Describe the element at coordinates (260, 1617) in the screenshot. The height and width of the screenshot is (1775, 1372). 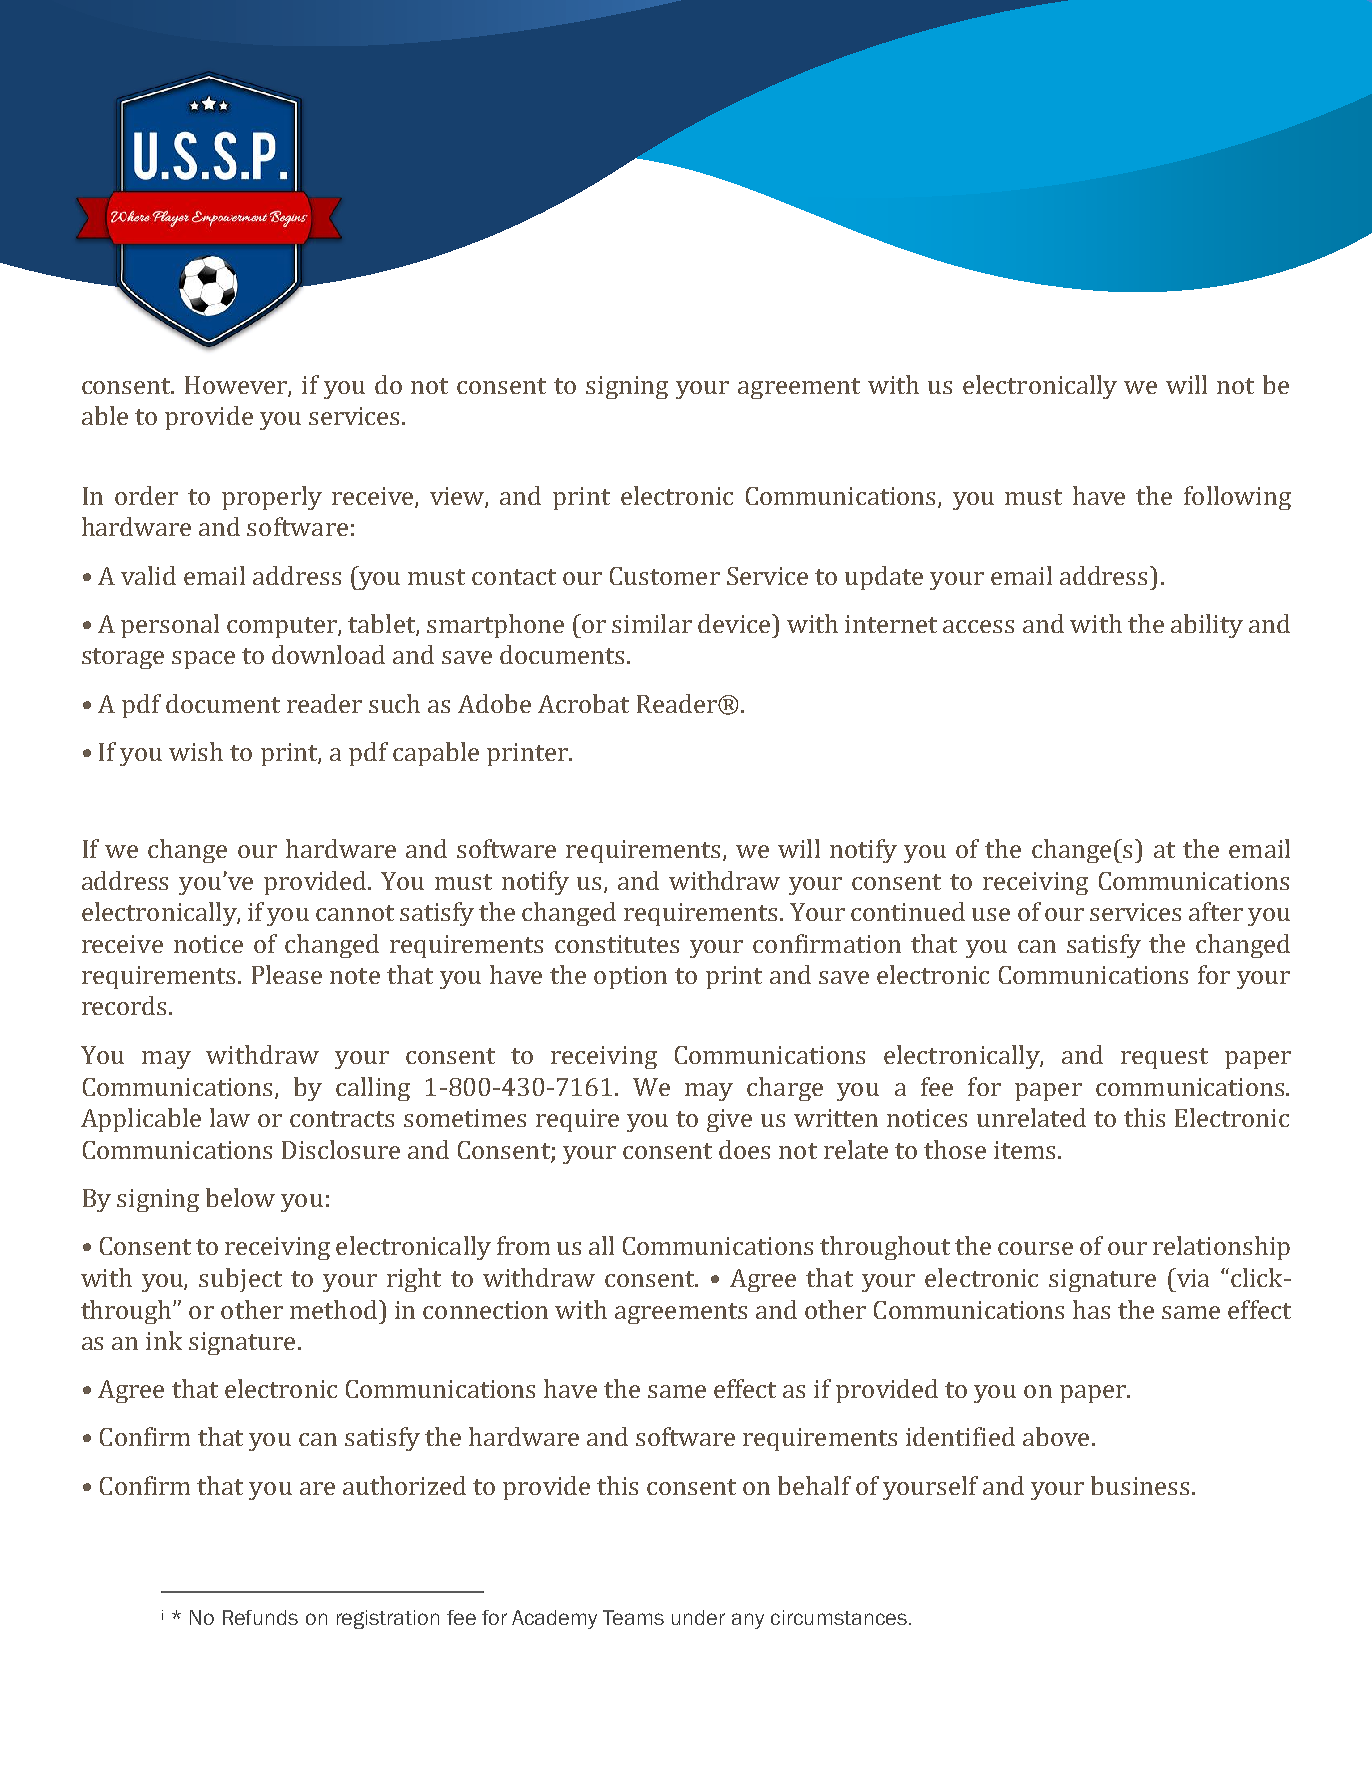
I see `Refunds` at that location.
